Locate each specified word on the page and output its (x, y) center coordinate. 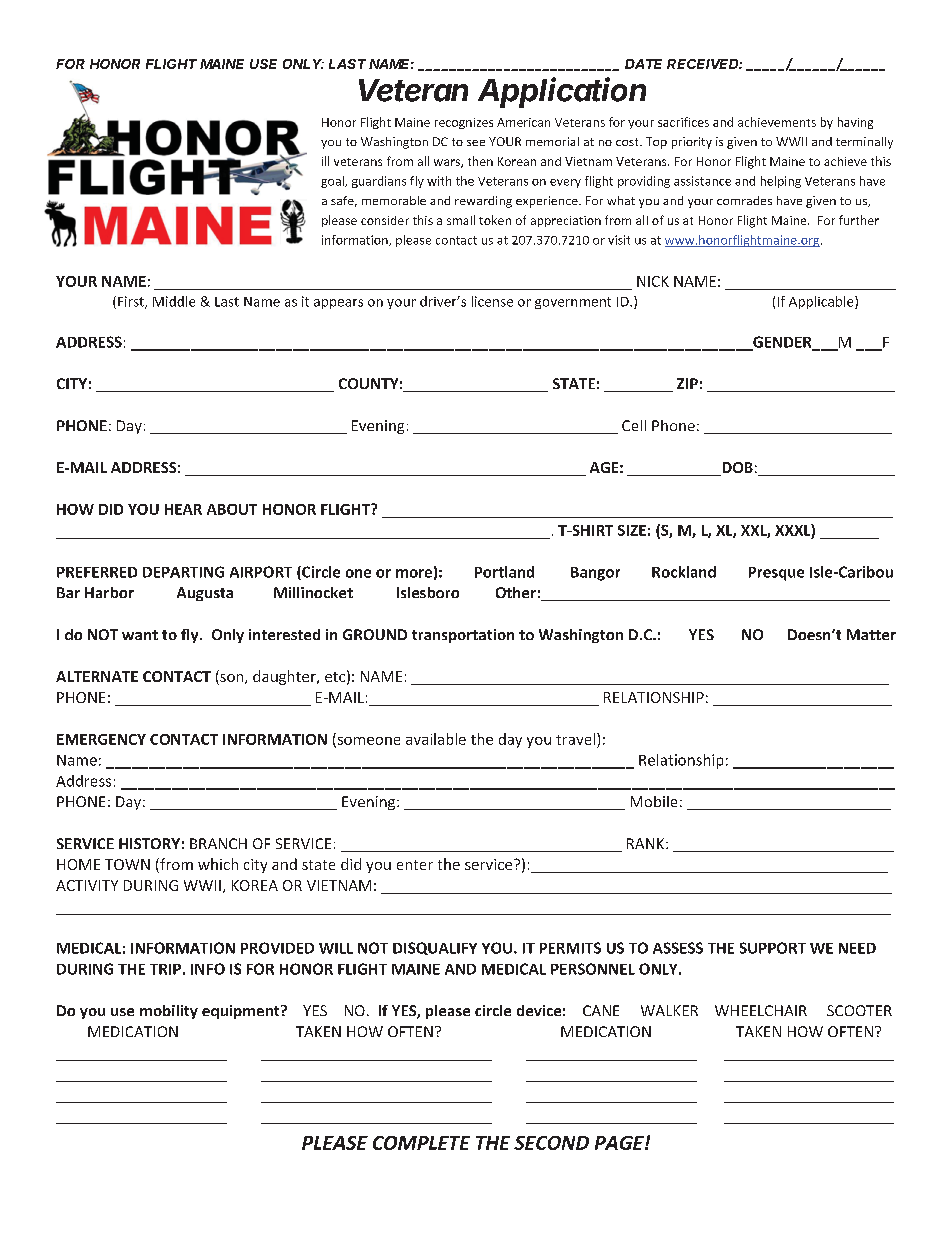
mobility (169, 1012)
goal (333, 182)
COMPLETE (421, 1143)
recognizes (464, 123)
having (855, 123)
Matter (871, 634)
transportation (463, 636)
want (140, 635)
